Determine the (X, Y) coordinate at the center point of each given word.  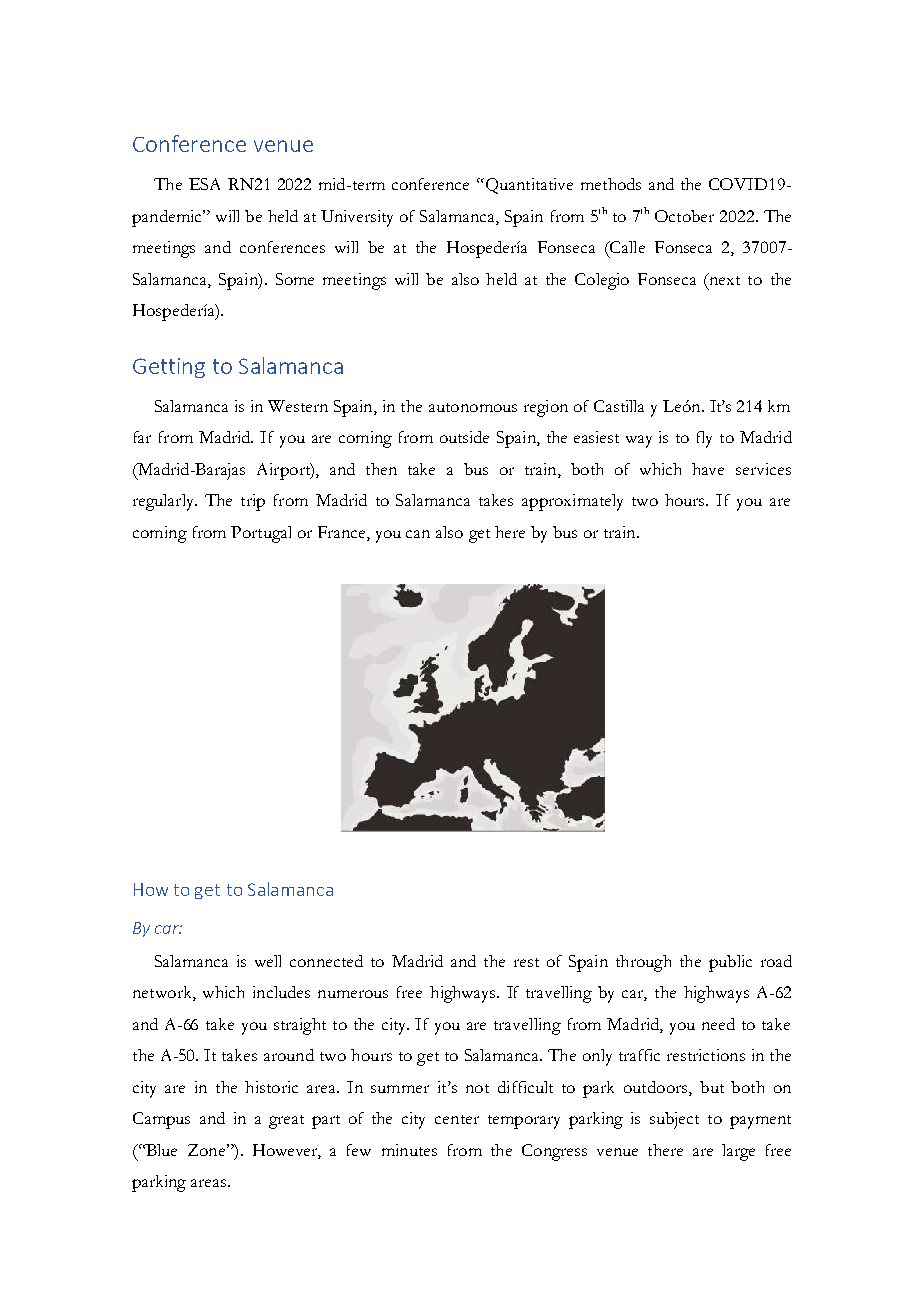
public (730, 963)
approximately (572, 502)
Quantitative (528, 186)
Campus (161, 1120)
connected (326, 961)
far (142, 437)
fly (704, 439)
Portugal (261, 534)
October (684, 216)
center (457, 1119)
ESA (204, 184)
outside (464, 437)
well (268, 961)
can (418, 534)
